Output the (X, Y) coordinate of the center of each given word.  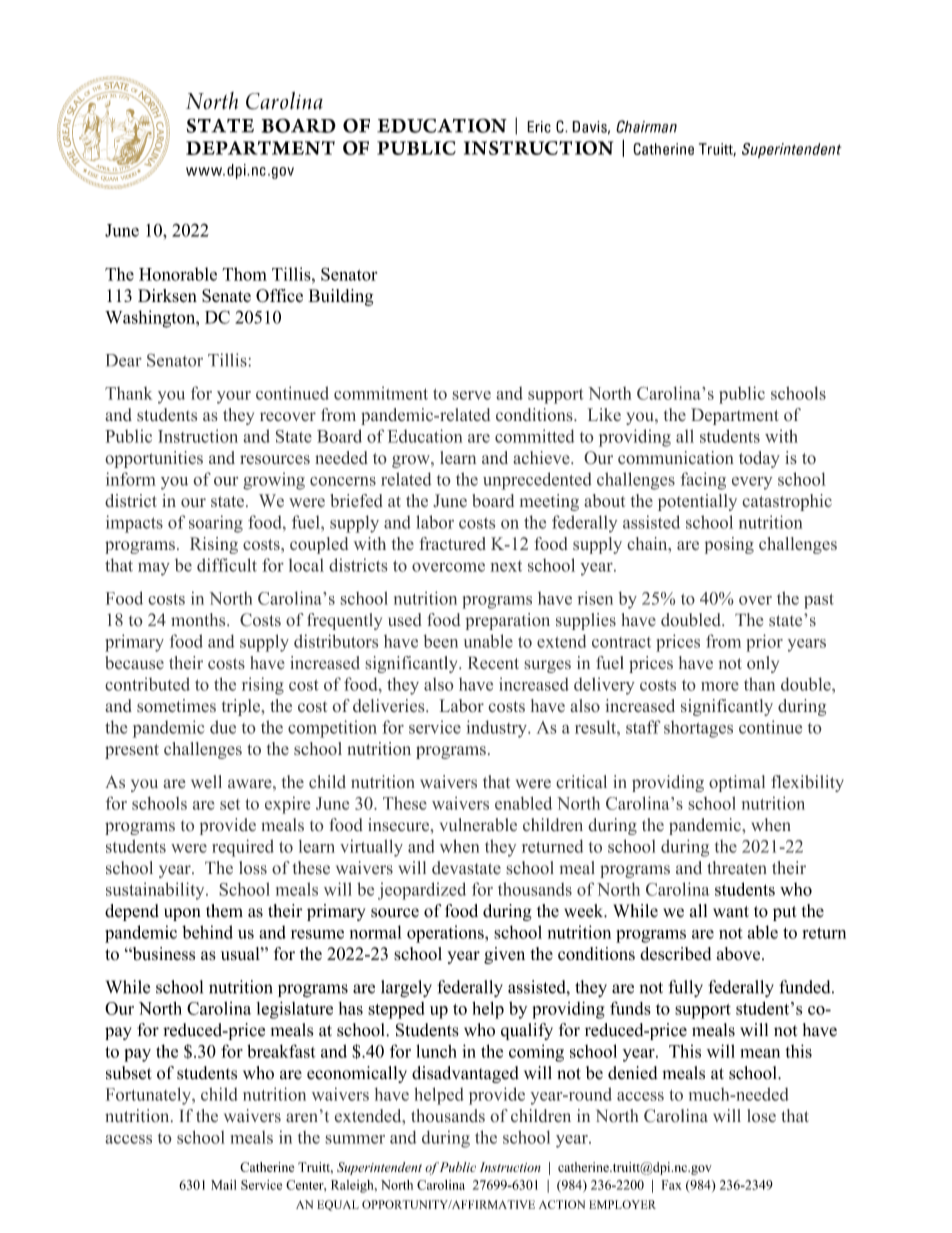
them (224, 911)
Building (340, 297)
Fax (672, 1185)
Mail (223, 1185)
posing (729, 545)
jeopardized (422, 891)
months (199, 620)
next (506, 566)
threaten (737, 868)
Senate (226, 296)
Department (735, 416)
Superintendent (379, 1168)
